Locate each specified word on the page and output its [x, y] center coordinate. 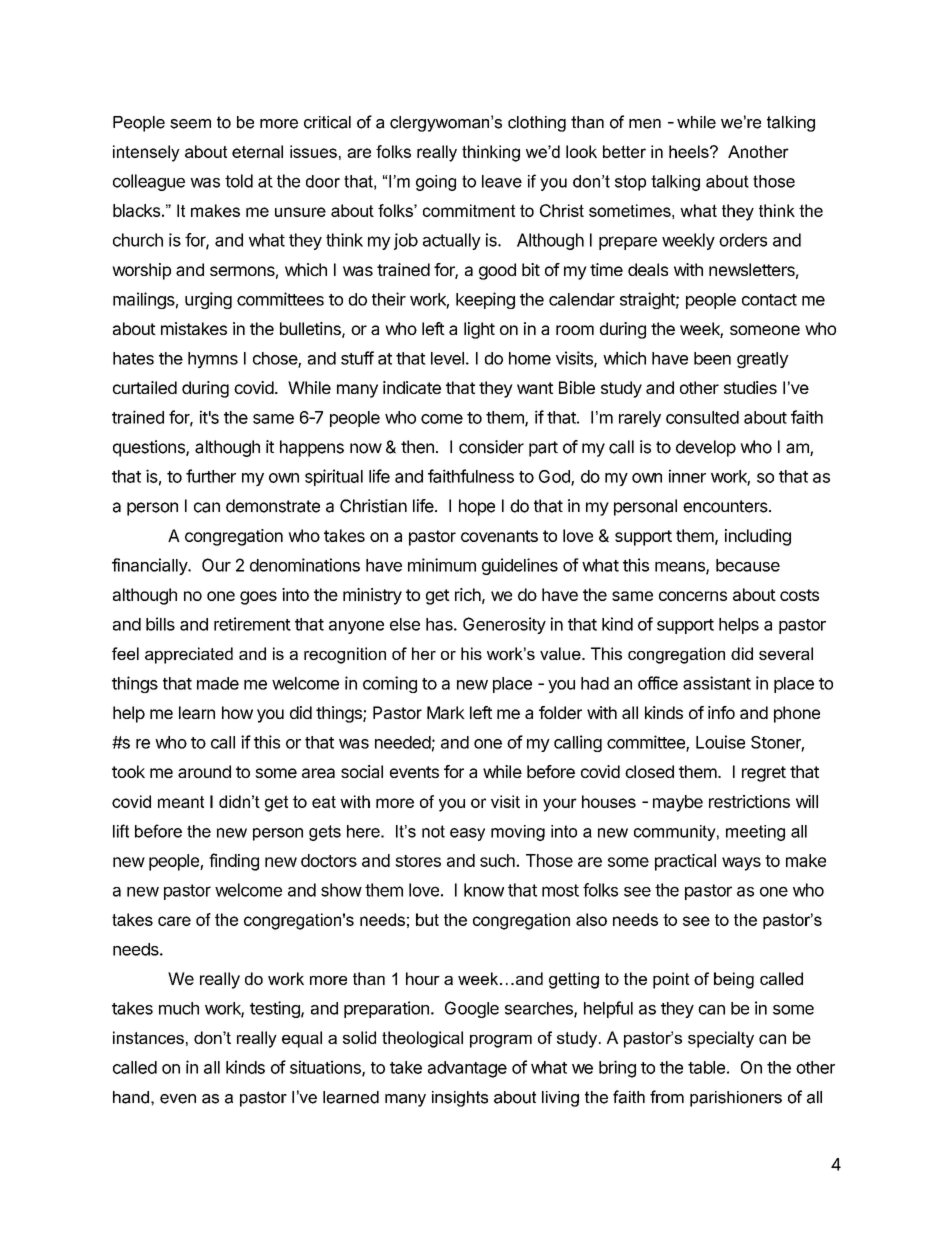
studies [750, 387]
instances [148, 1037]
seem [190, 124]
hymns [213, 360]
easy [467, 834]
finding [234, 862]
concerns [693, 596]
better [624, 151]
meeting [755, 833]
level [447, 358]
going [436, 183]
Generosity [504, 625]
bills [160, 624]
